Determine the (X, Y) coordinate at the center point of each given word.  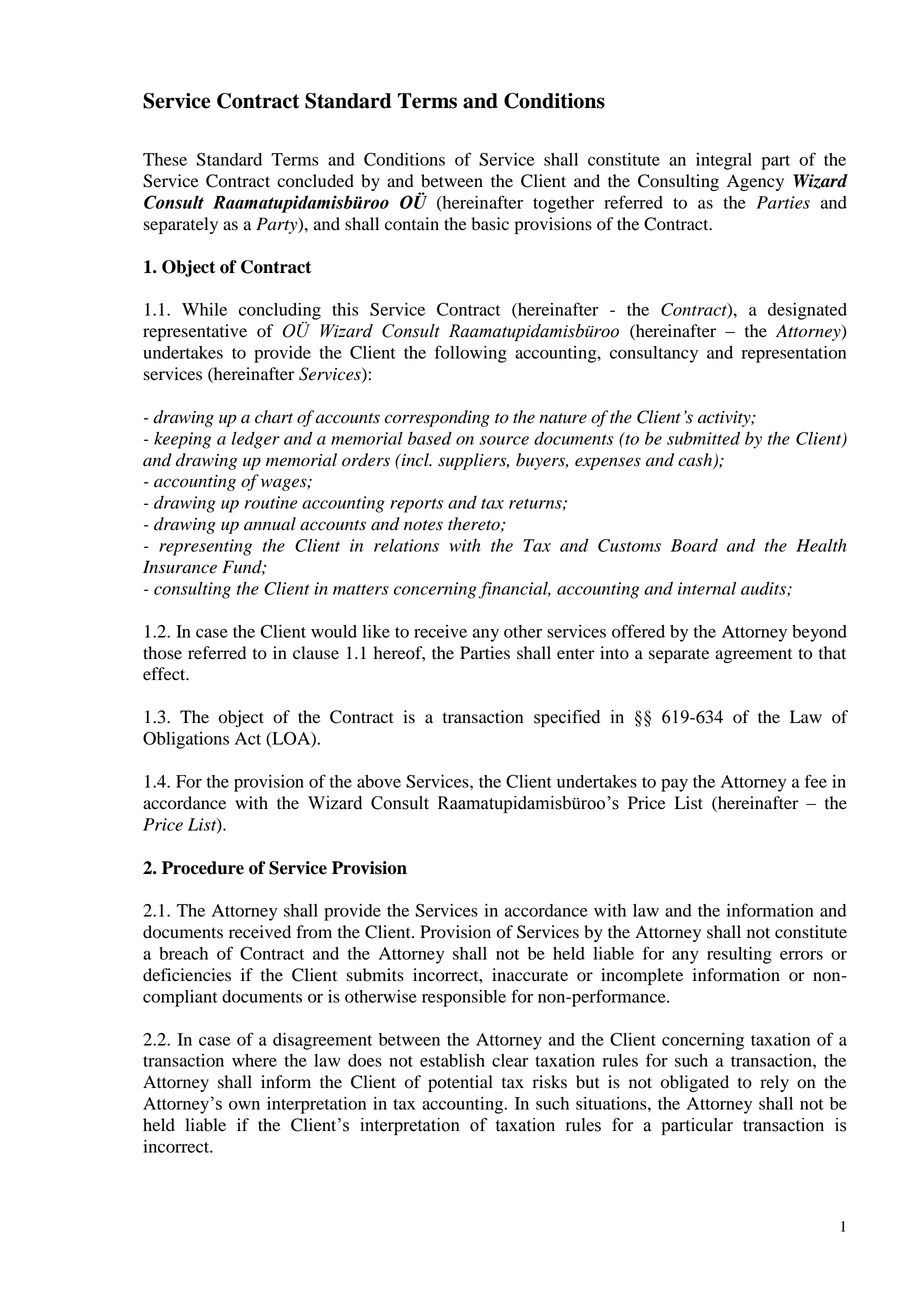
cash (696, 460)
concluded (315, 181)
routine (271, 502)
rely (774, 1083)
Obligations (186, 740)
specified (567, 718)
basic (490, 224)
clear (510, 1060)
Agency (755, 182)
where (254, 1060)
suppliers (473, 461)
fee (816, 781)
